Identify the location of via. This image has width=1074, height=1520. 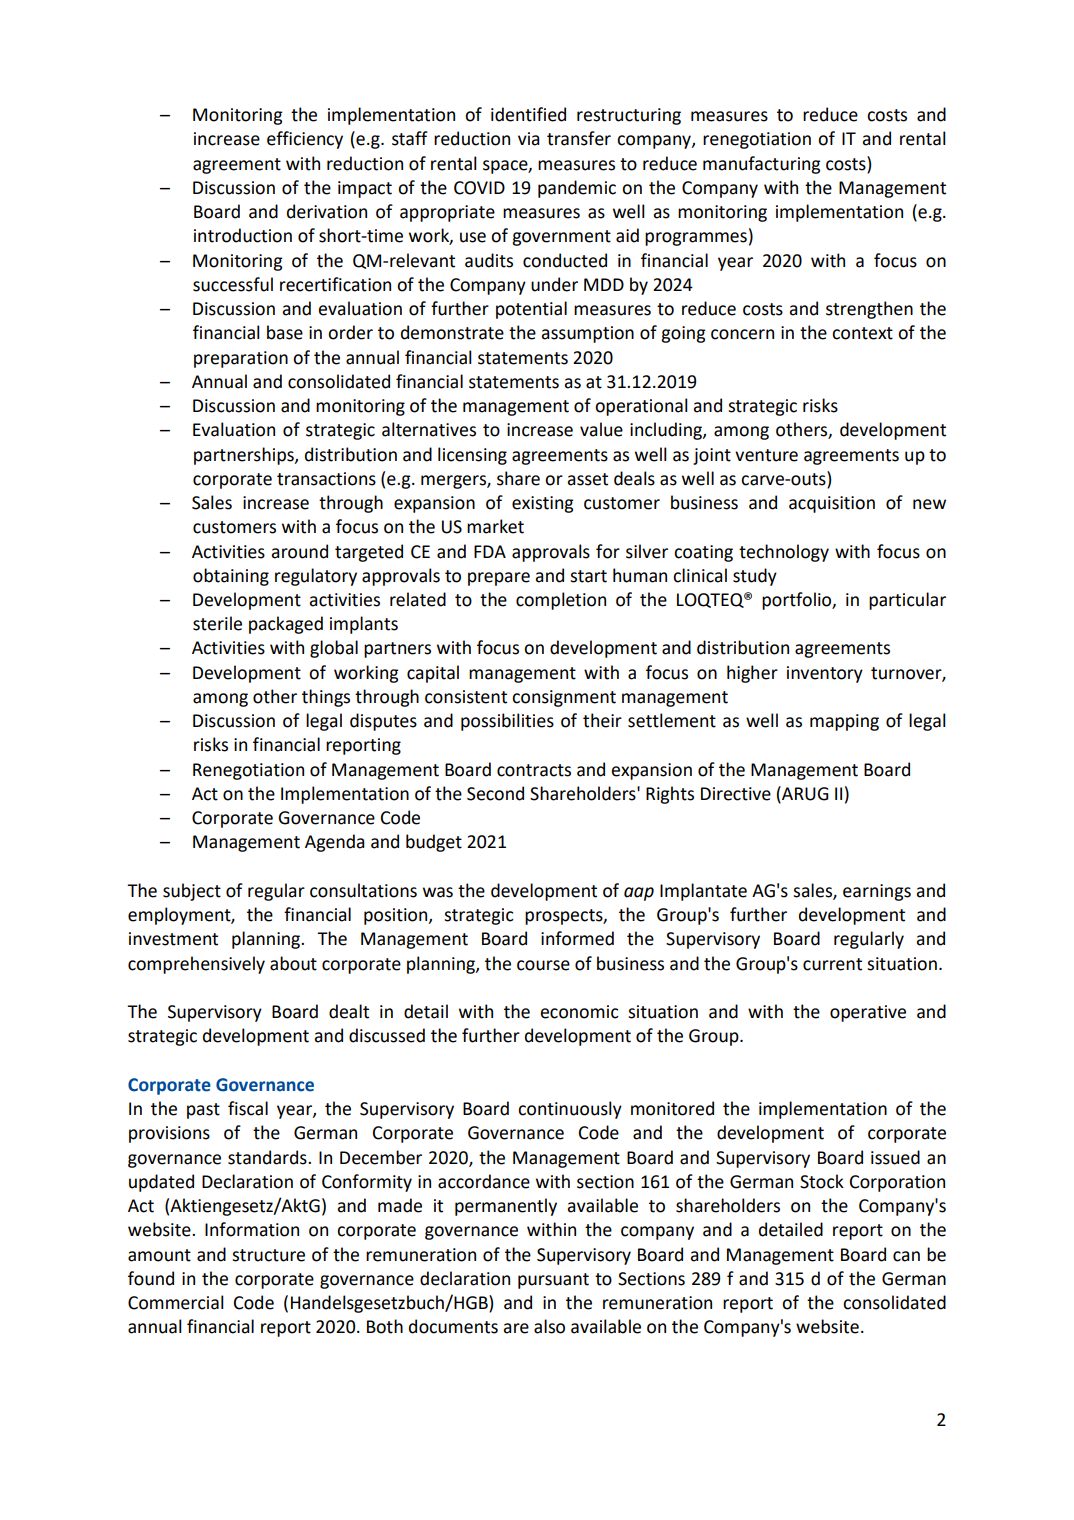
(529, 139).
